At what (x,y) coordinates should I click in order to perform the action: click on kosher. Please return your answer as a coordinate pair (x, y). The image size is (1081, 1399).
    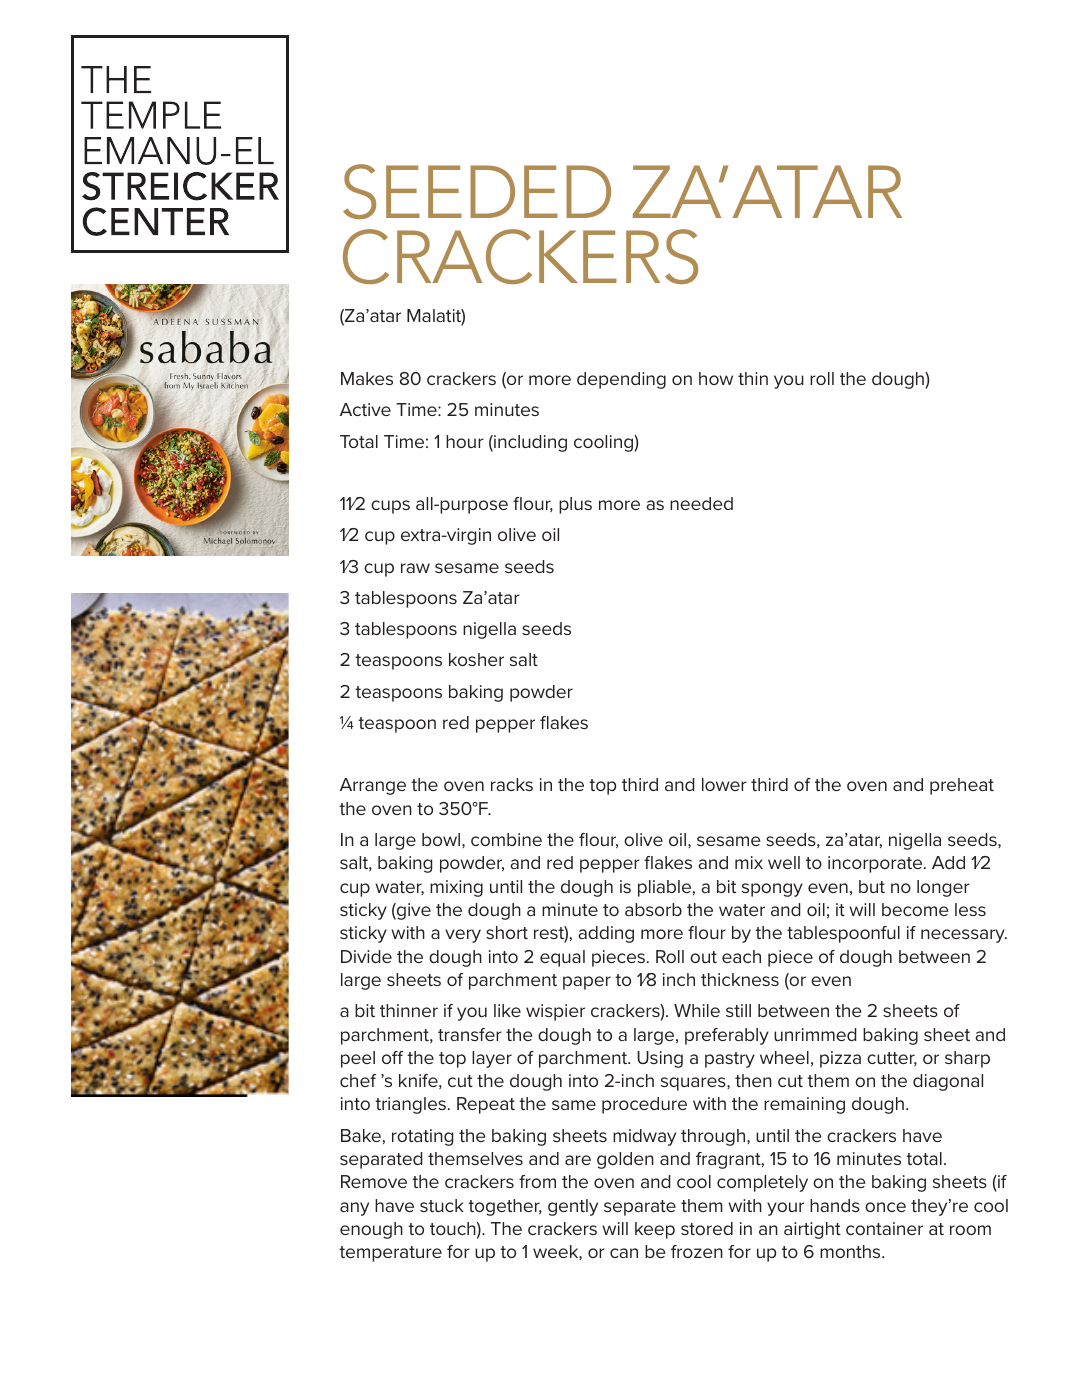
    Looking at the image, I should click on (476, 659).
